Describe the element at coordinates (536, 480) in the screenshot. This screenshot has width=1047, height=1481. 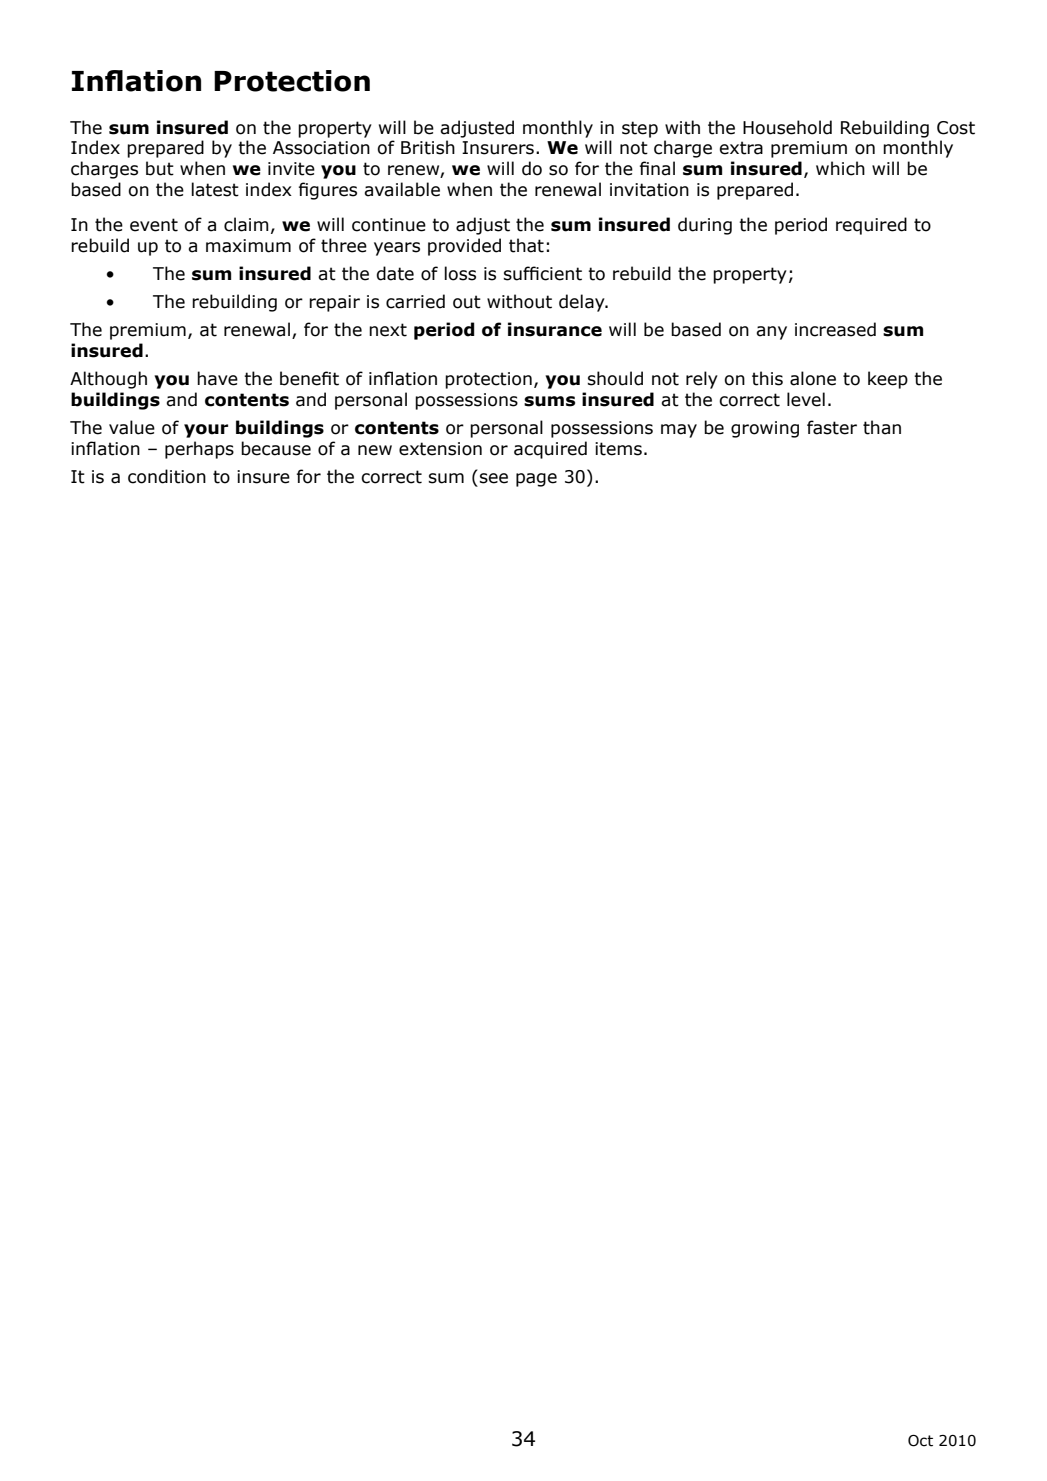
I see `page` at that location.
